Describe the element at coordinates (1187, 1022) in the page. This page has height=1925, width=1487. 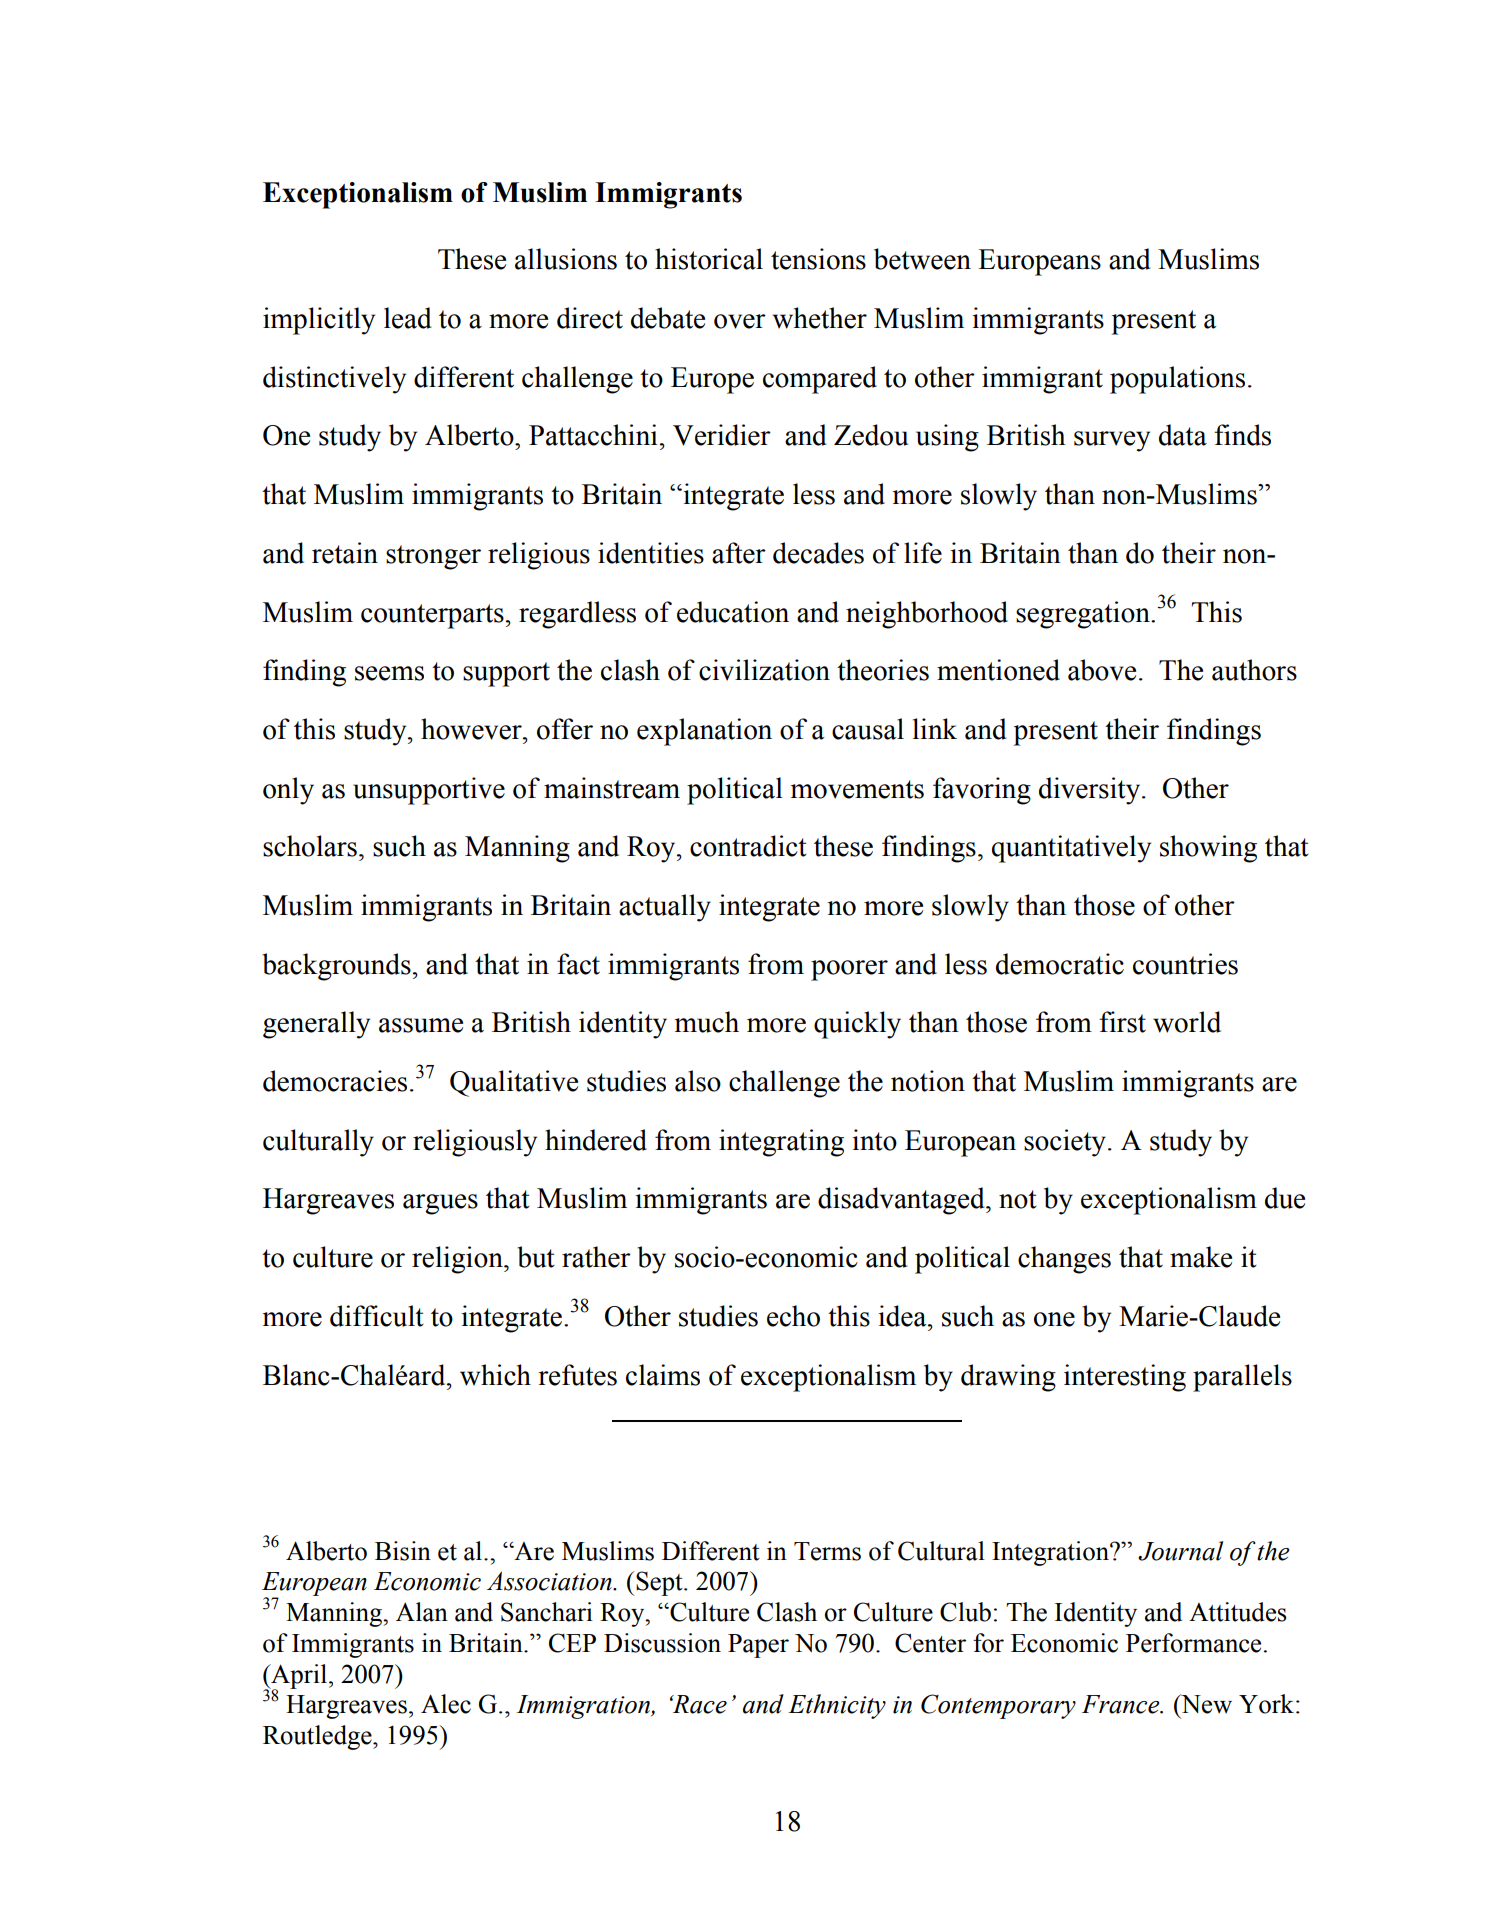
I see `world` at that location.
